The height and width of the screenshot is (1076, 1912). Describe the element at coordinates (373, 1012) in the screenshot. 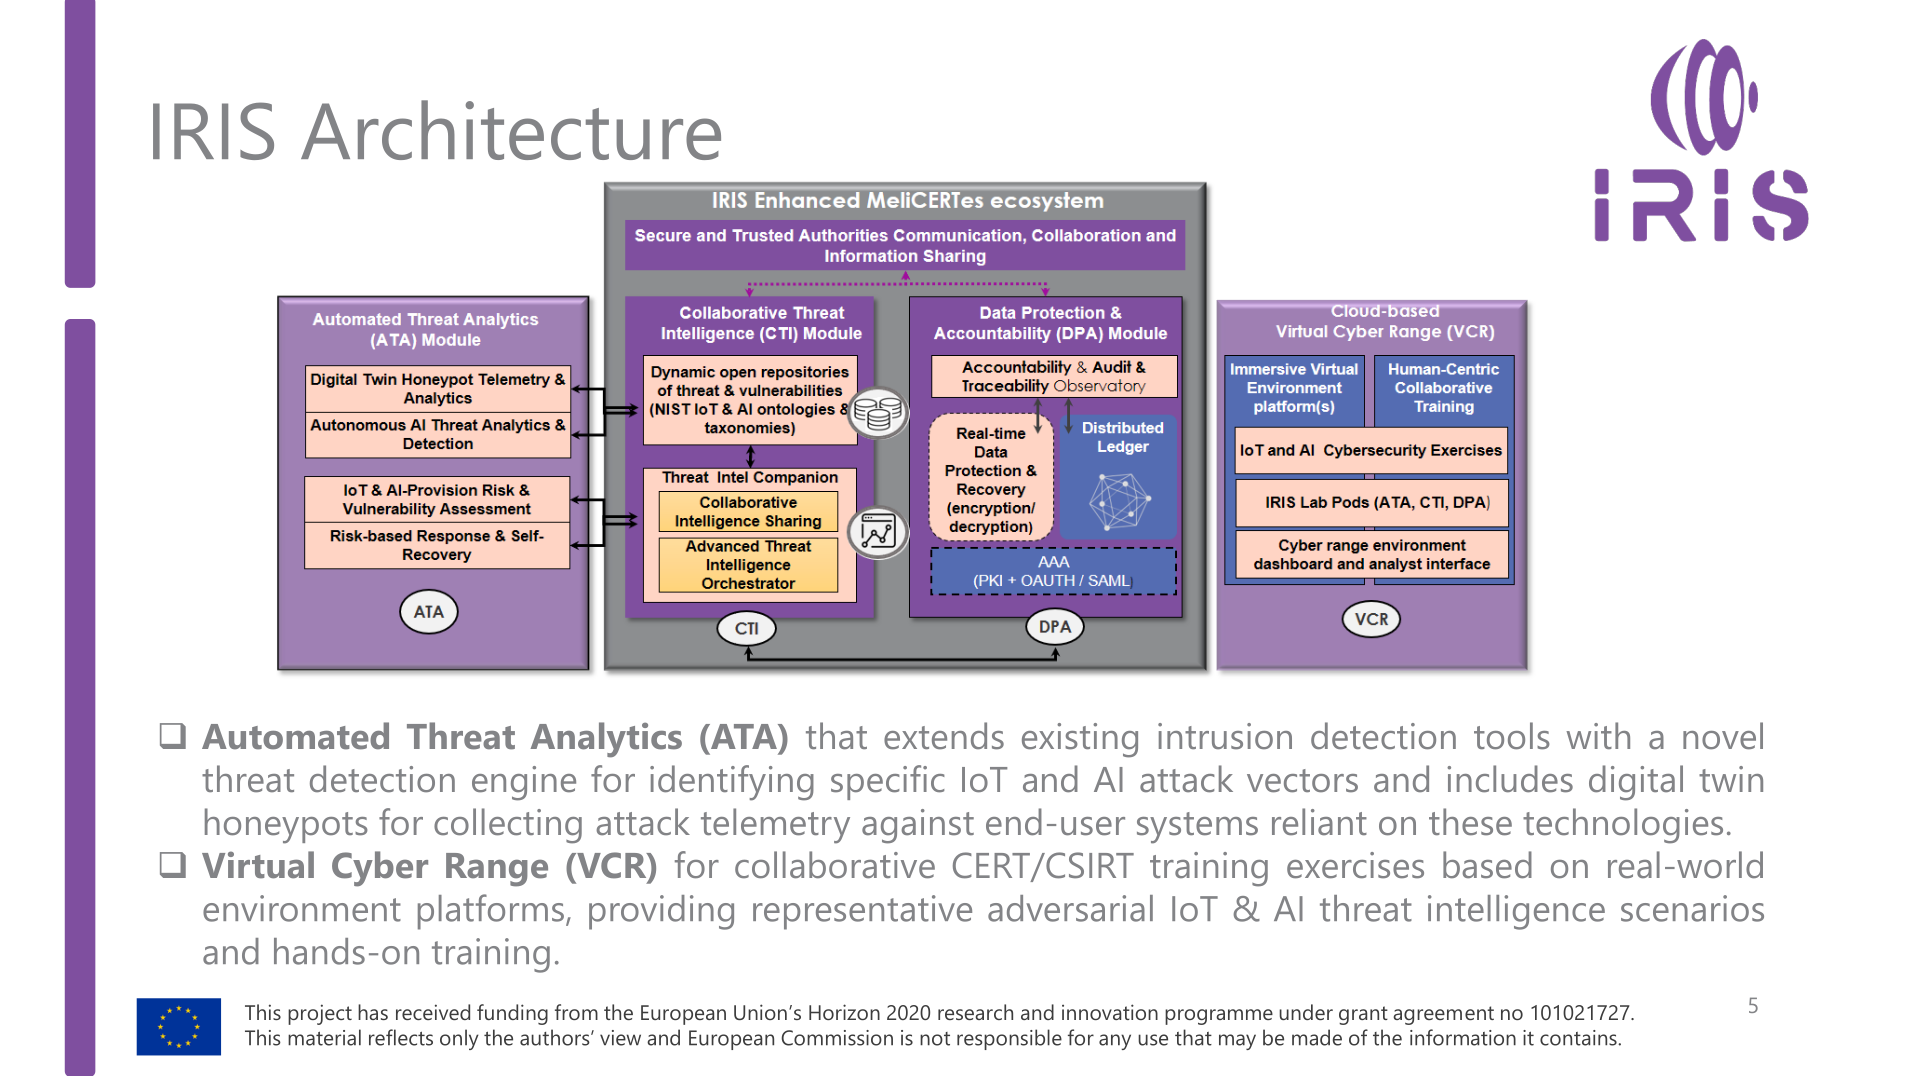

I see `has` at that location.
